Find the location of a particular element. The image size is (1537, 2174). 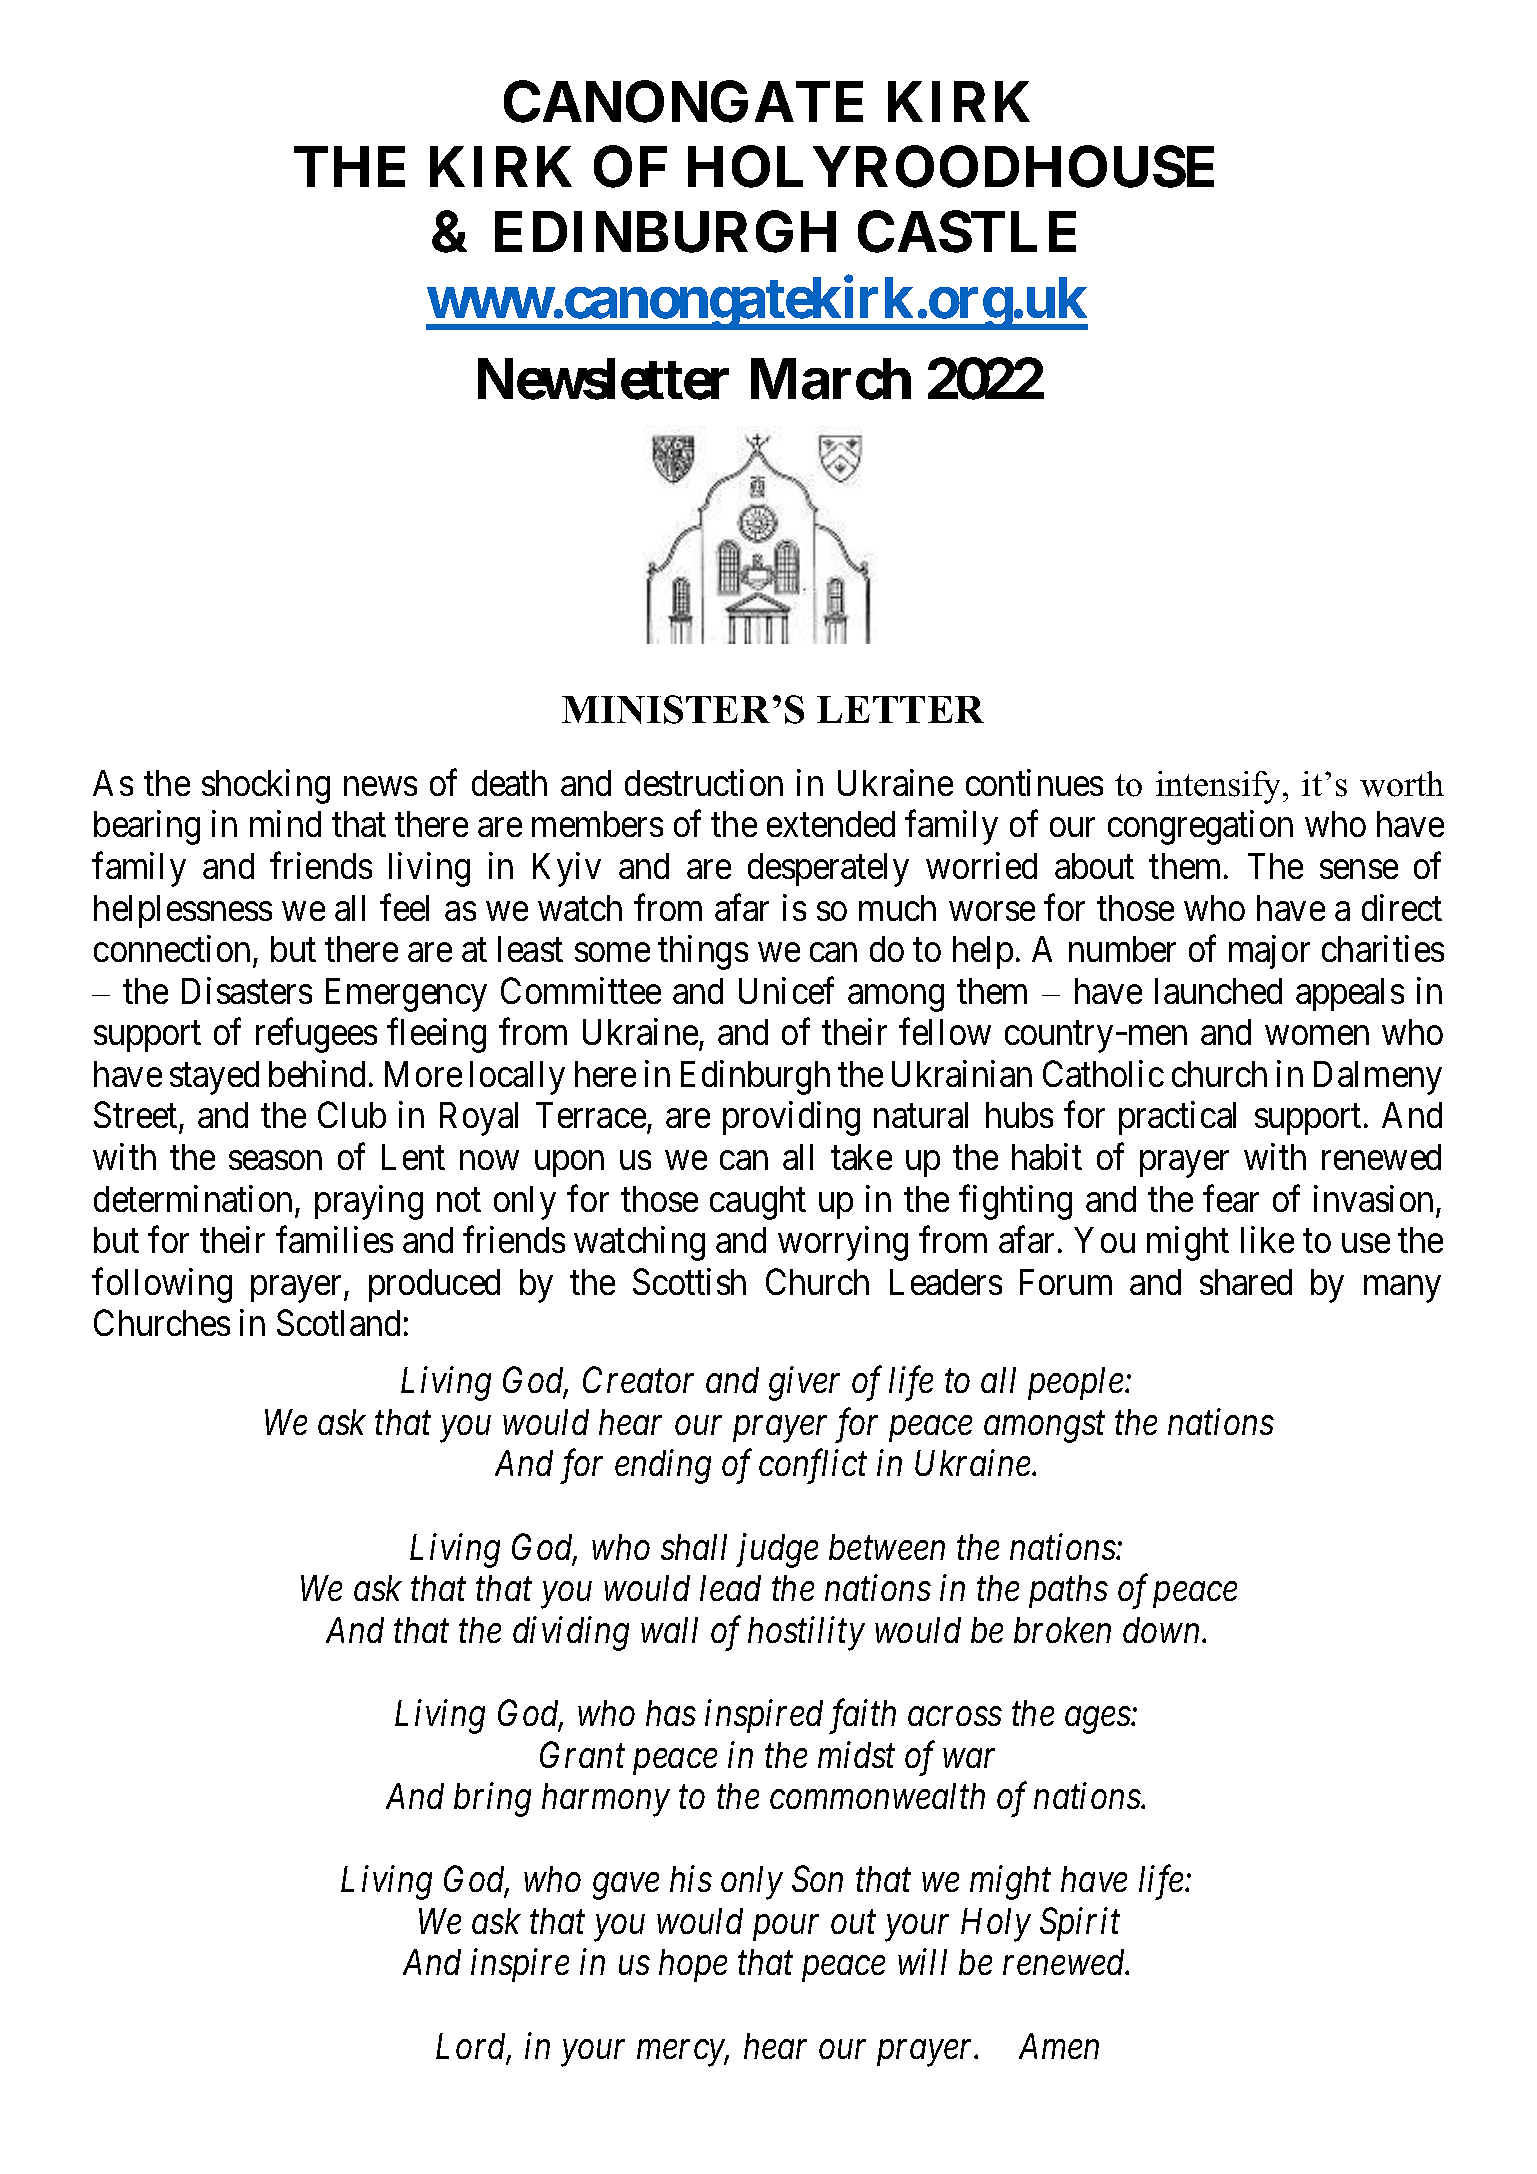

fear is located at coordinates (1231, 1198).
